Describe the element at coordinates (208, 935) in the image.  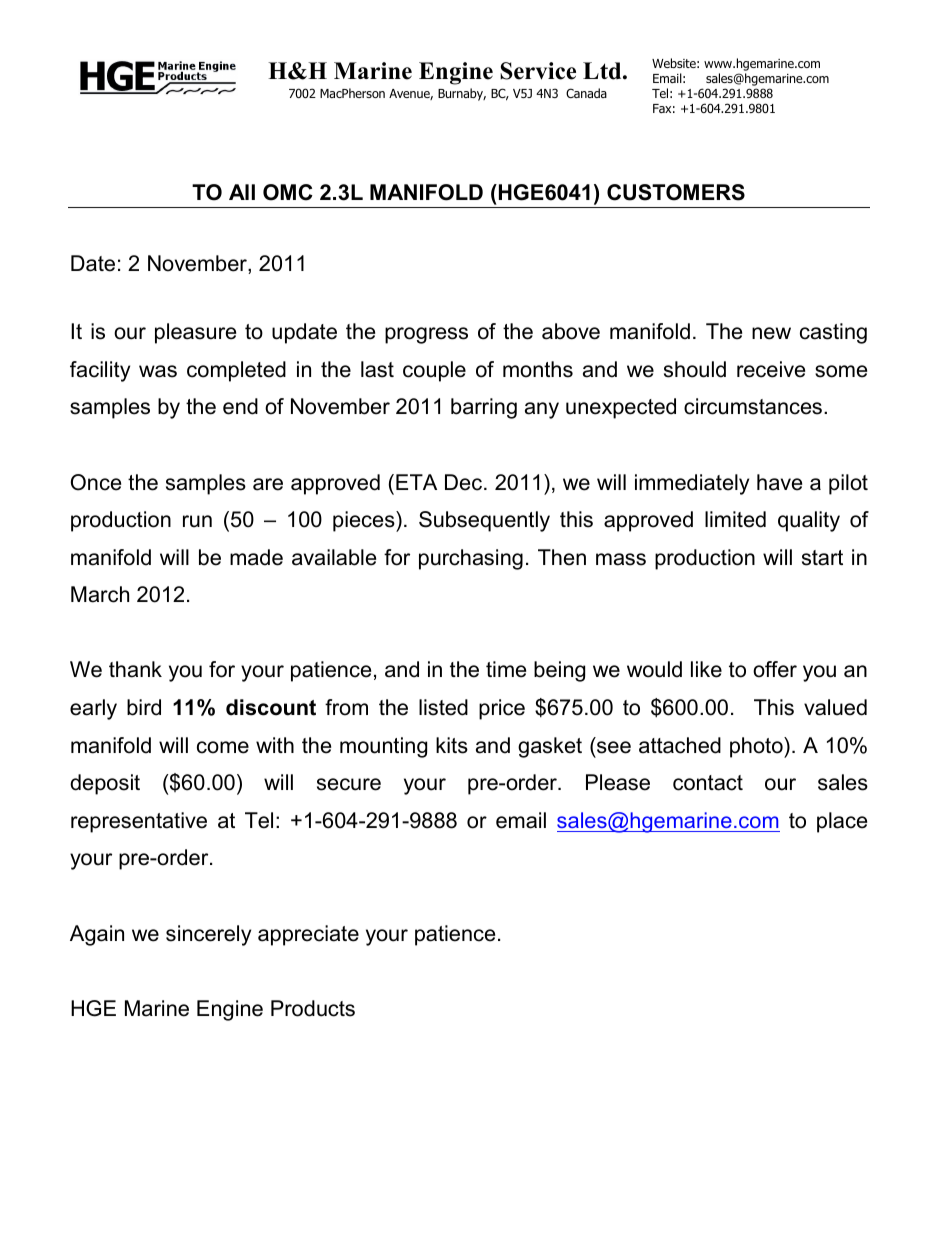
I see `sincerely` at that location.
